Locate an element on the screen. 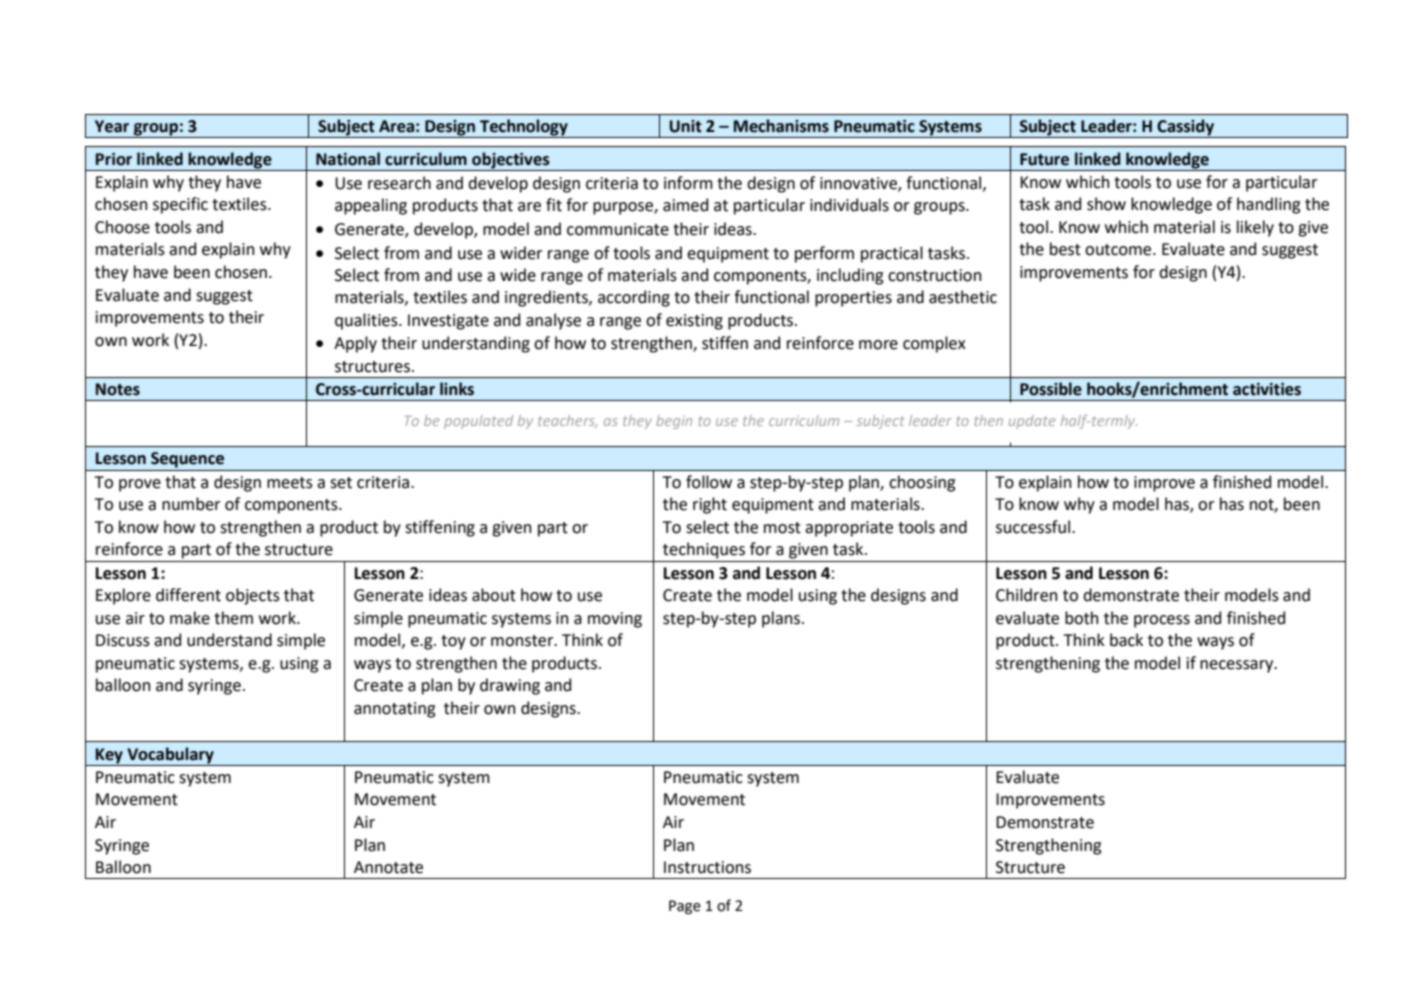  Unit is located at coordinates (686, 126).
